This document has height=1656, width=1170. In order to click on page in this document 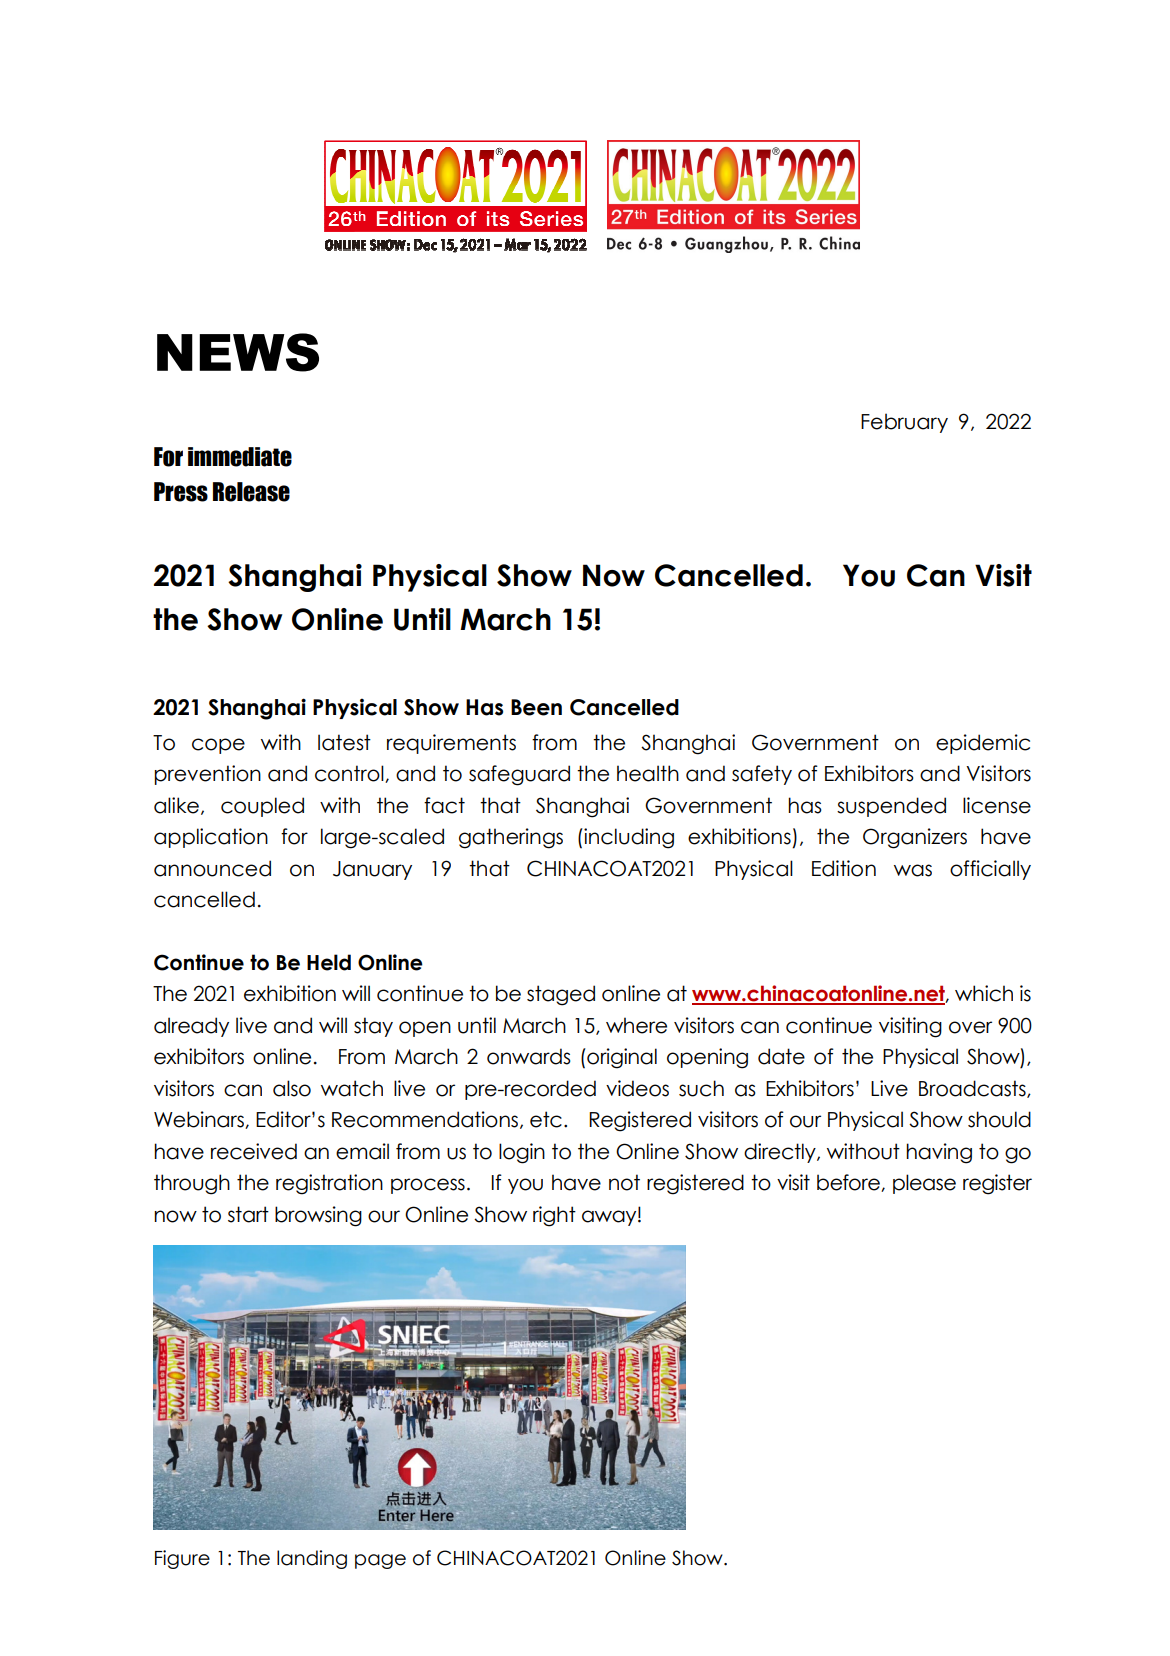, I will do `click(380, 1561)`.
